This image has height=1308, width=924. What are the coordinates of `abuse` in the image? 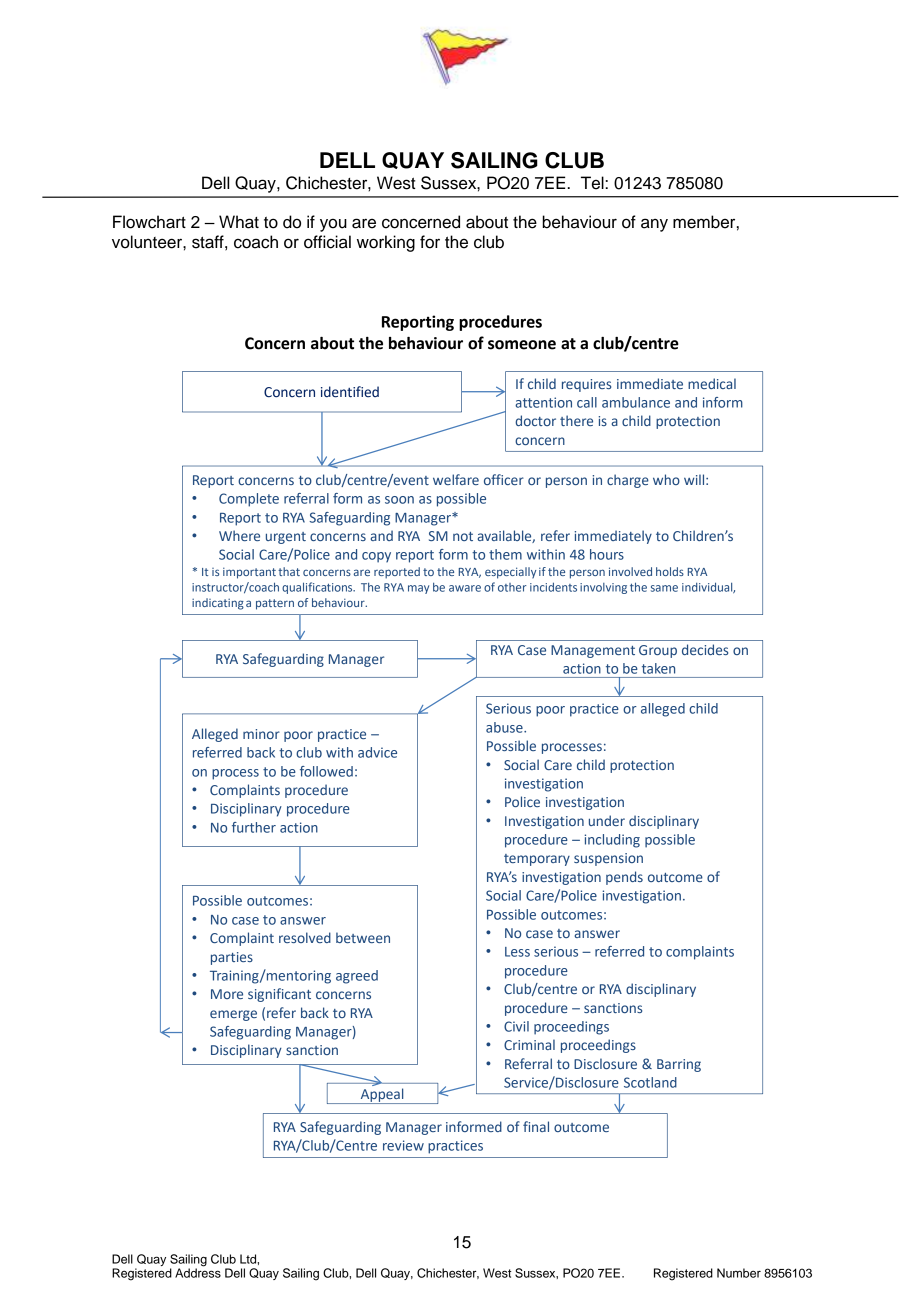 It's located at (505, 727).
